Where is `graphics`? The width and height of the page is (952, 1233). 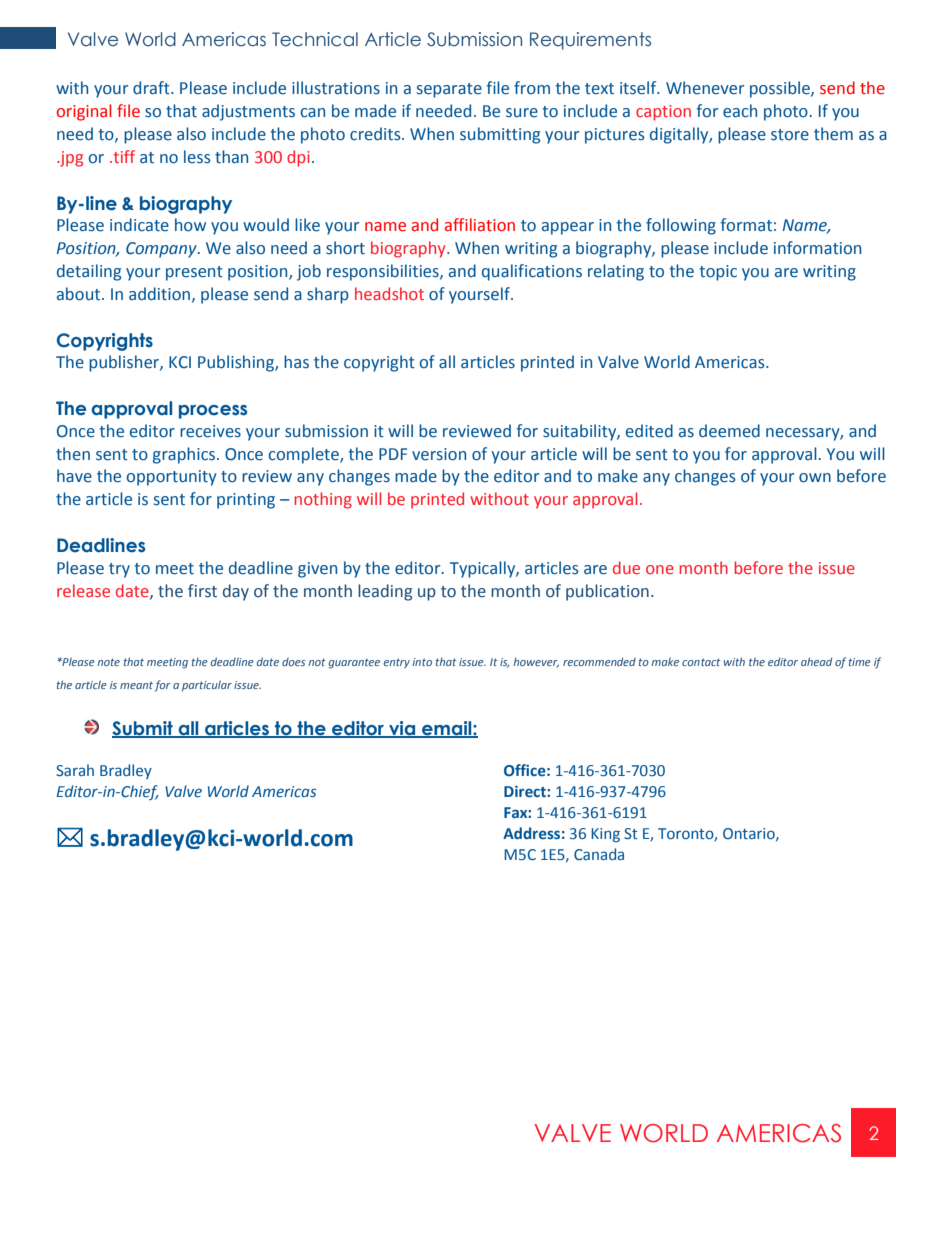 graphics is located at coordinates (185, 455).
